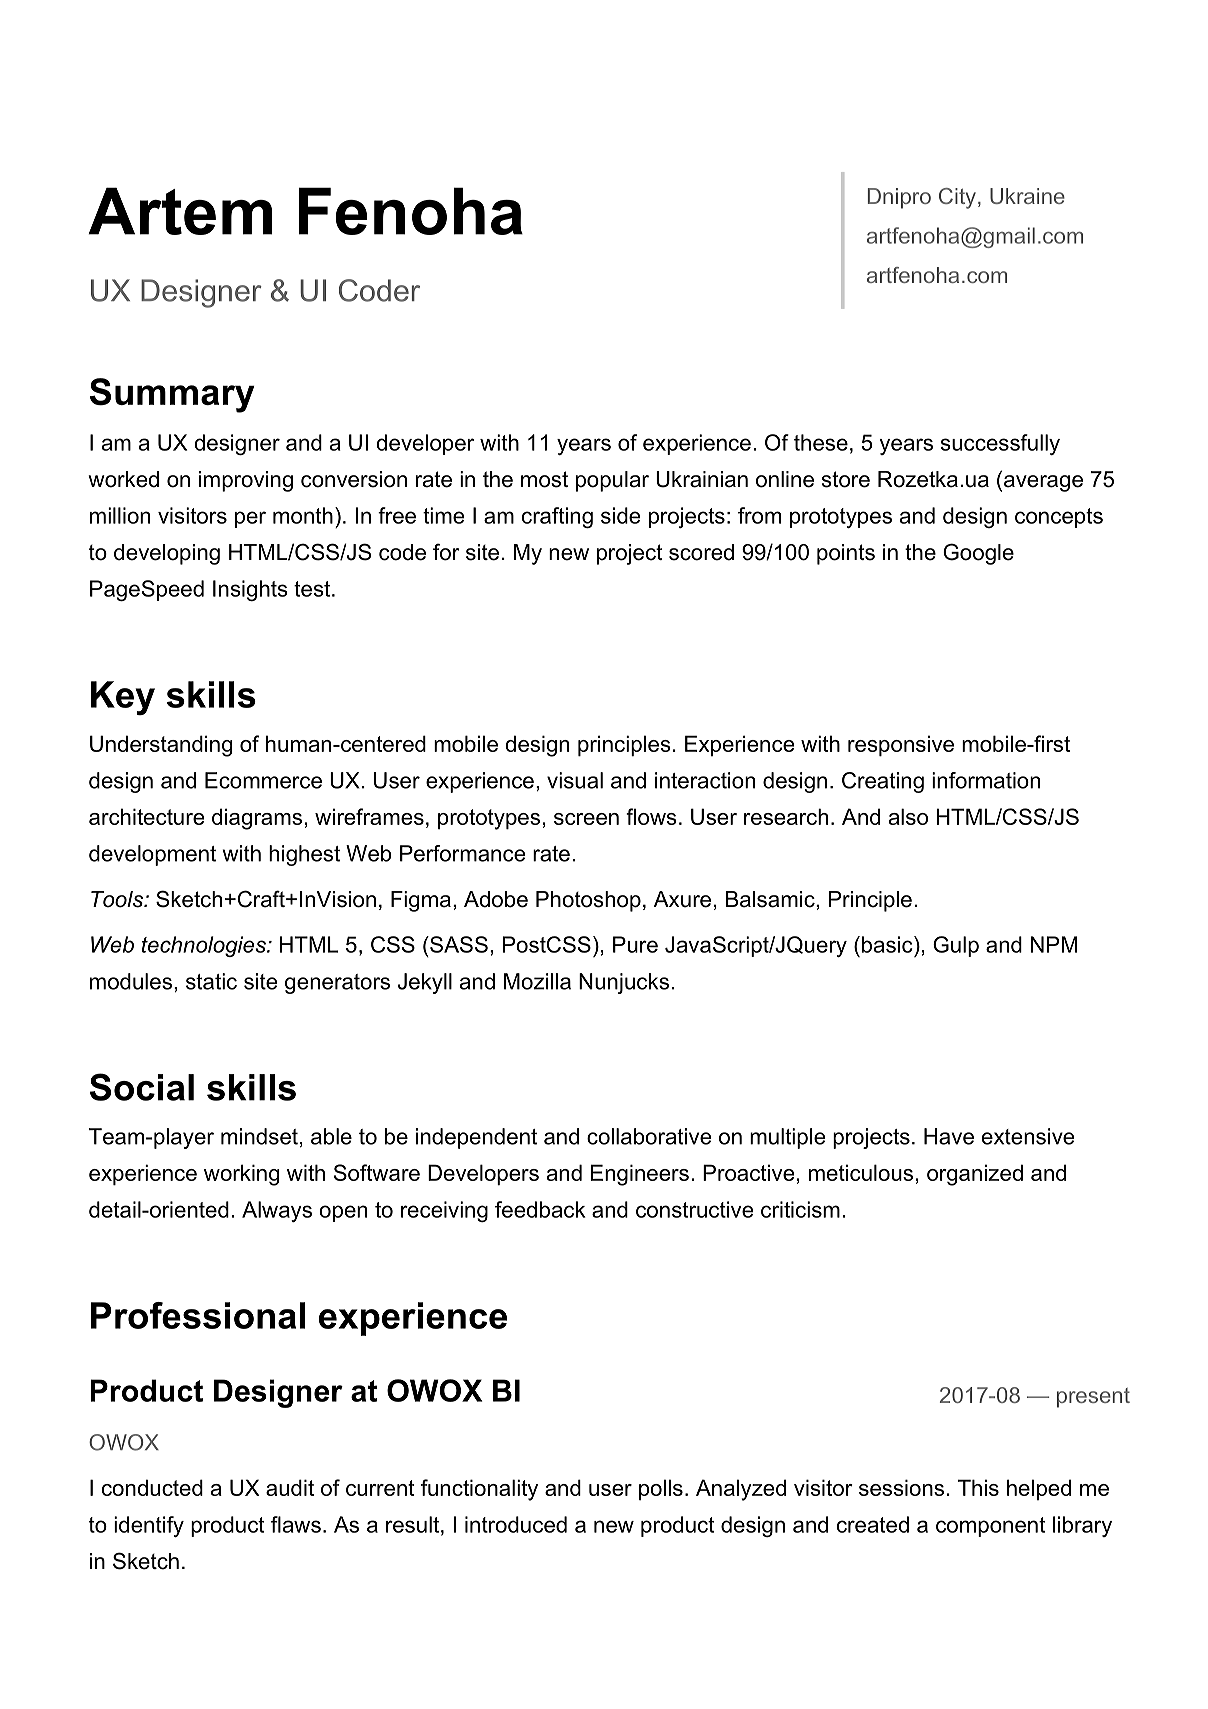 Image resolution: width=1208 pixels, height=1709 pixels. Describe the element at coordinates (290, 1487) in the screenshot. I see `audit` at that location.
